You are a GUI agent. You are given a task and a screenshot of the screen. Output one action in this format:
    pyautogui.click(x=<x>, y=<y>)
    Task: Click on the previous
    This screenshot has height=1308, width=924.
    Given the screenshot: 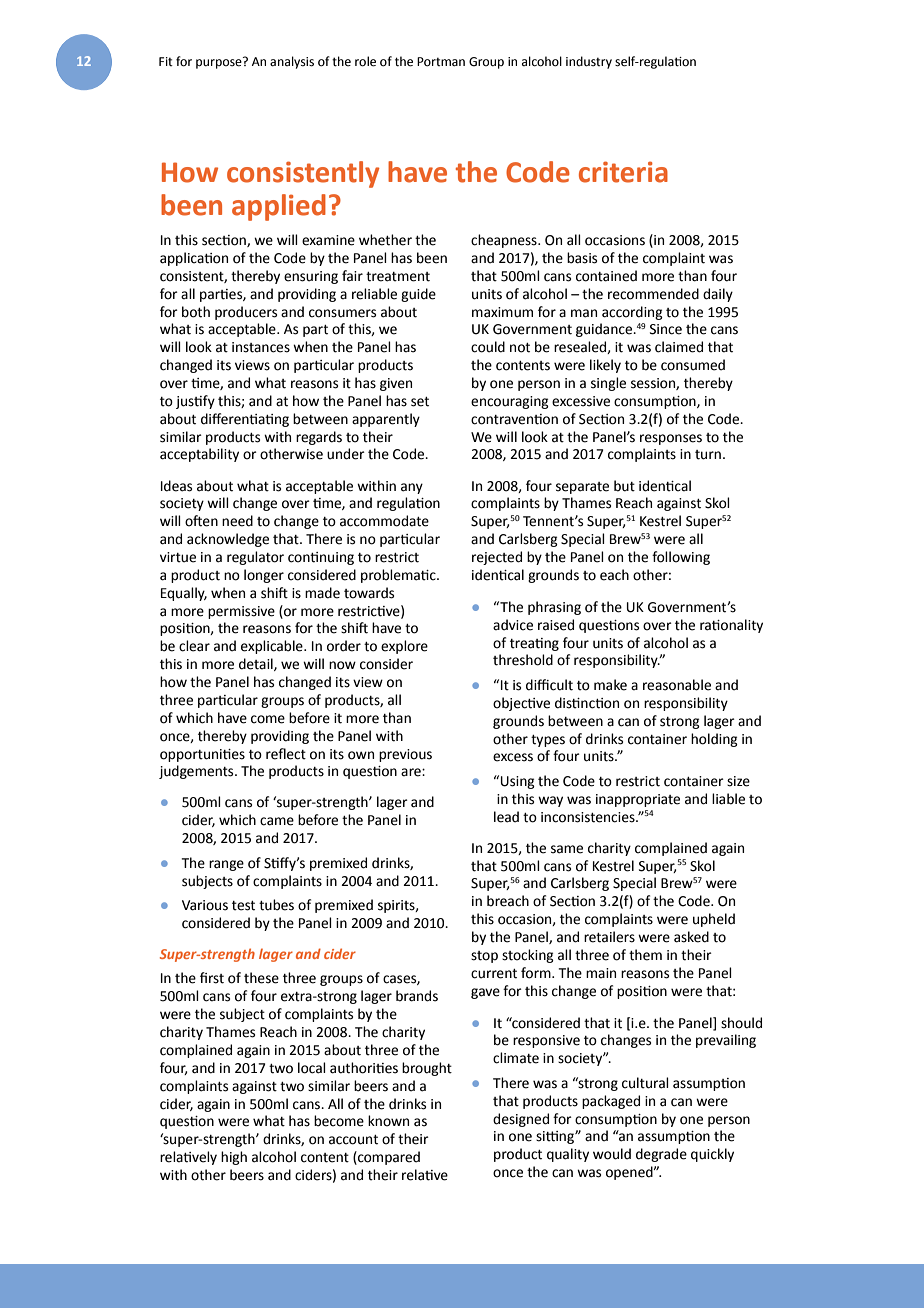 What is the action you would take?
    pyautogui.click(x=405, y=755)
